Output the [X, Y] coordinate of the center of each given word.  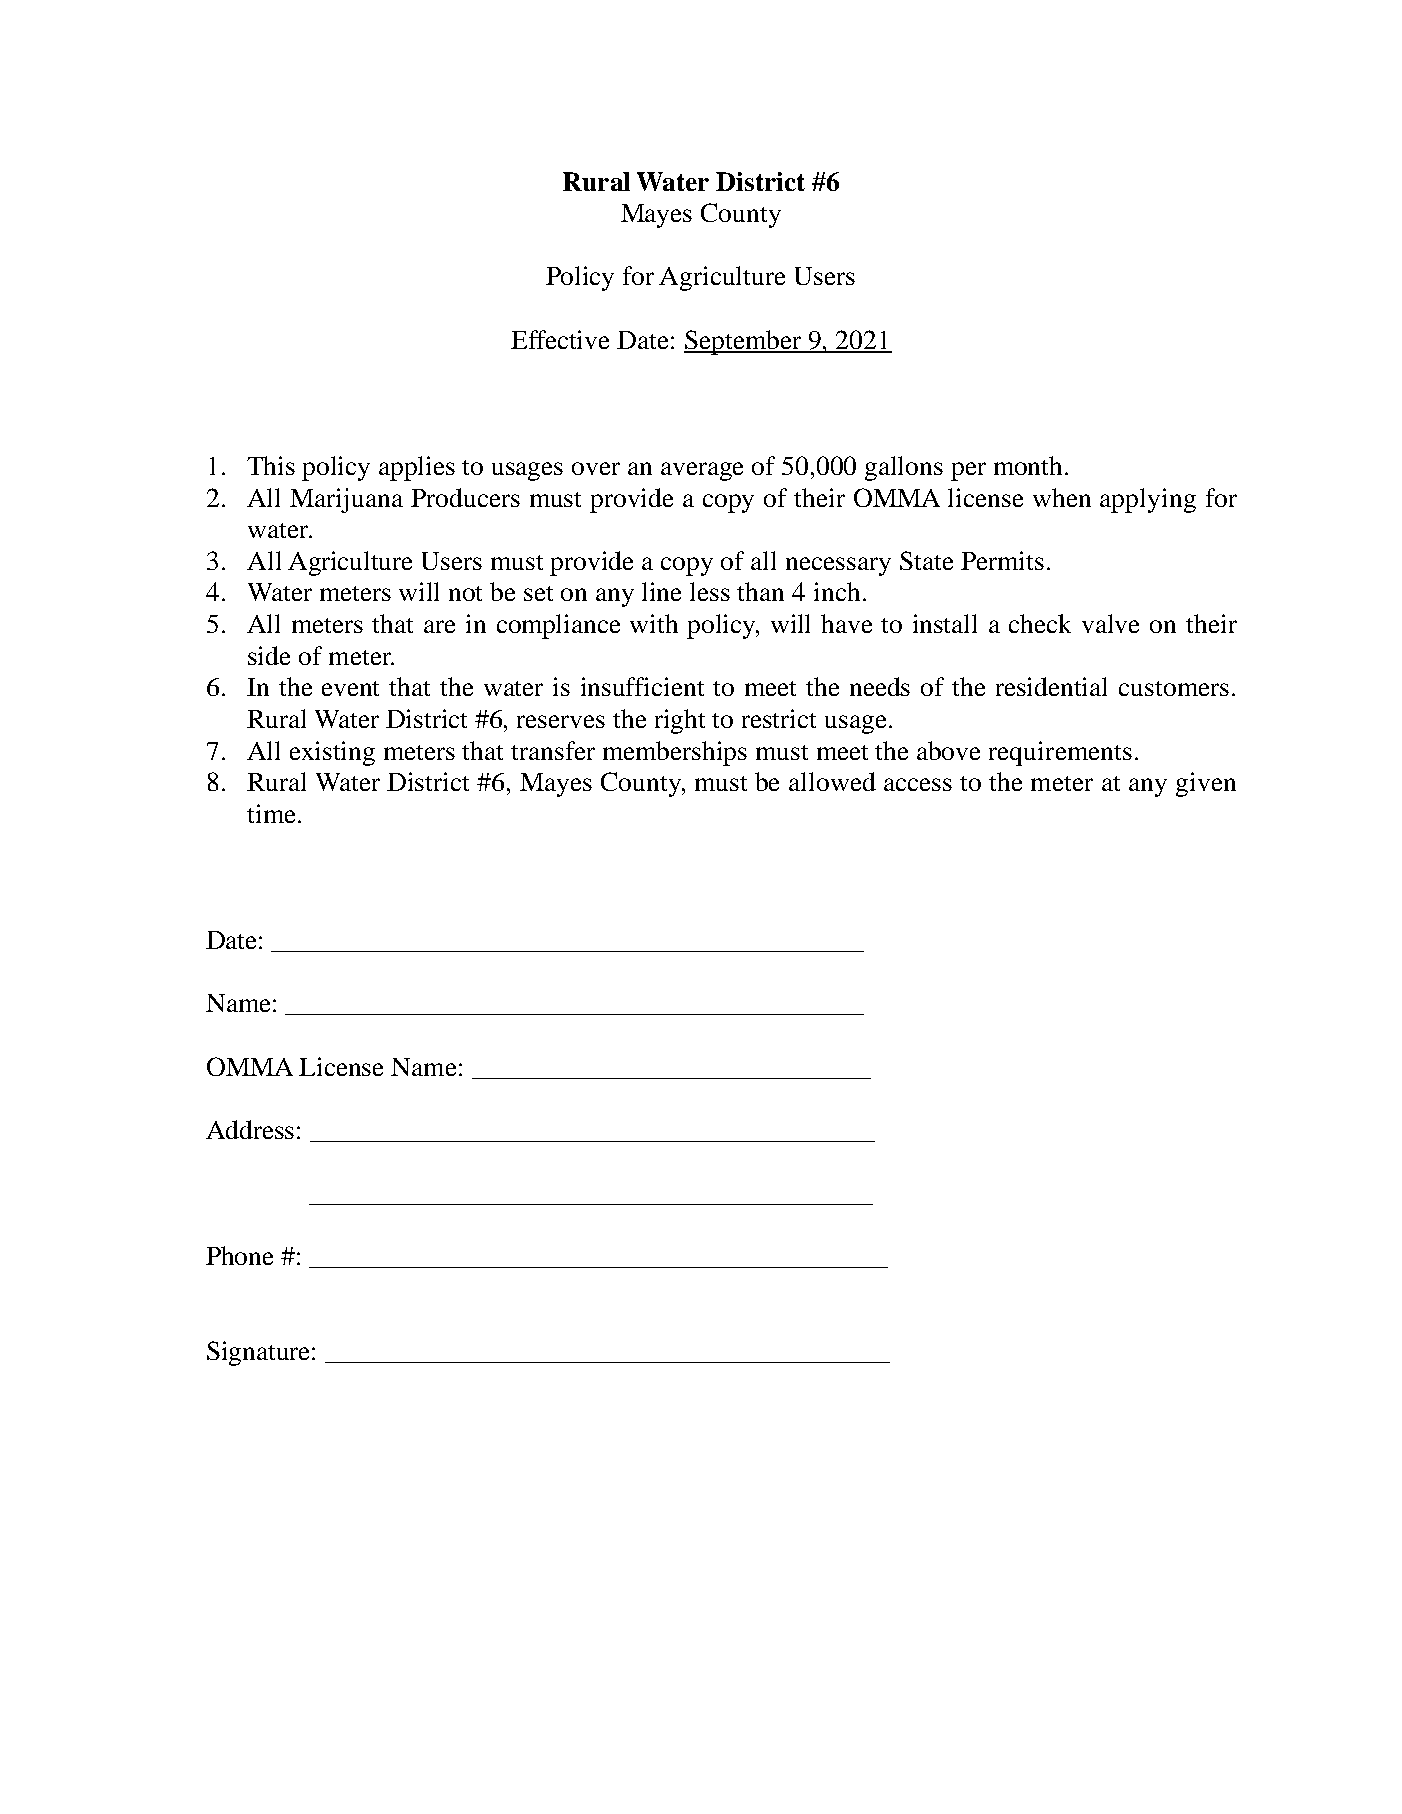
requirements [1060, 753]
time [271, 813]
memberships [675, 753]
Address [250, 1129]
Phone [239, 1255]
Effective [560, 339]
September [744, 342]
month [1030, 465]
